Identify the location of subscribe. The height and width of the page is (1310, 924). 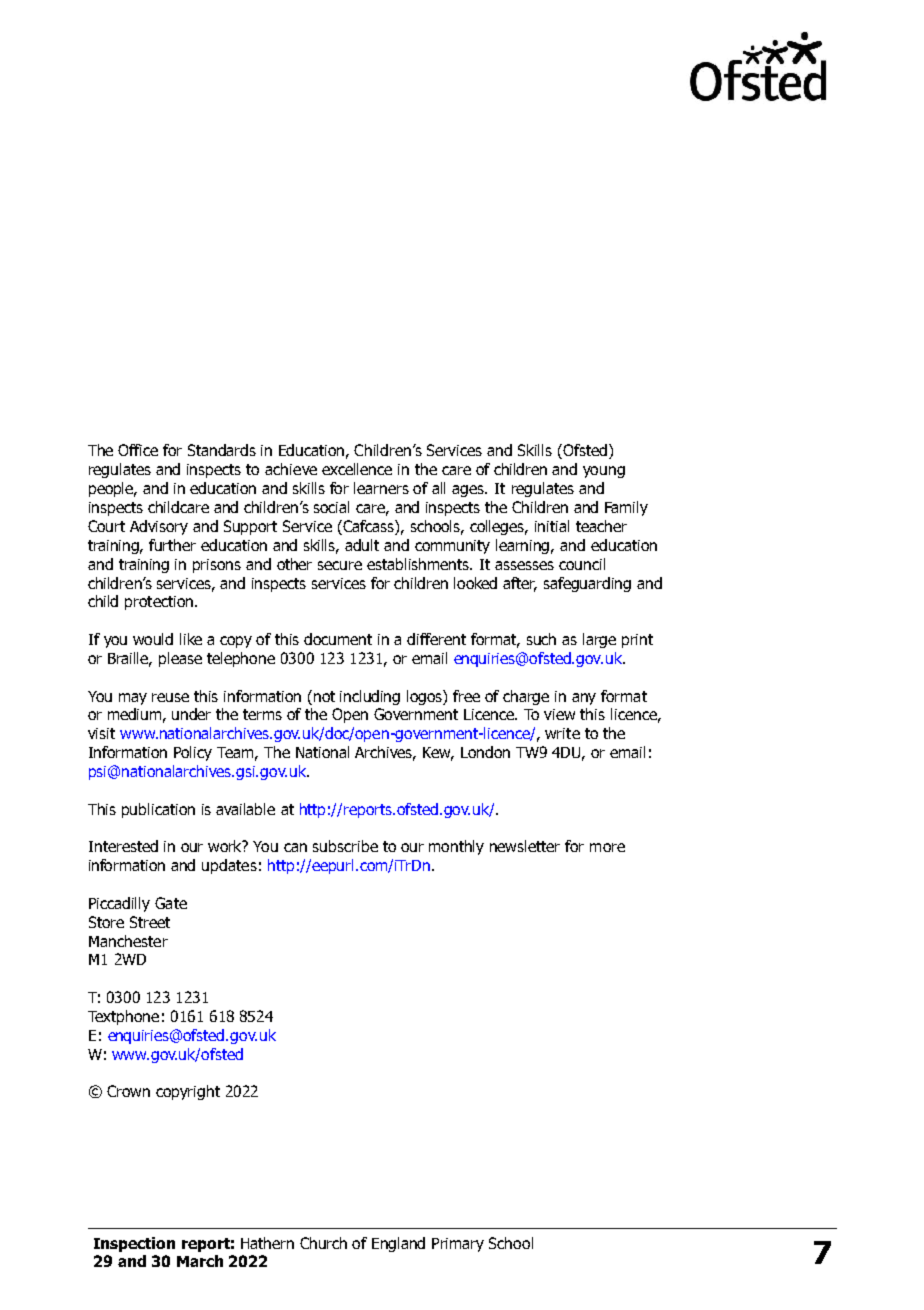
(345, 846).
